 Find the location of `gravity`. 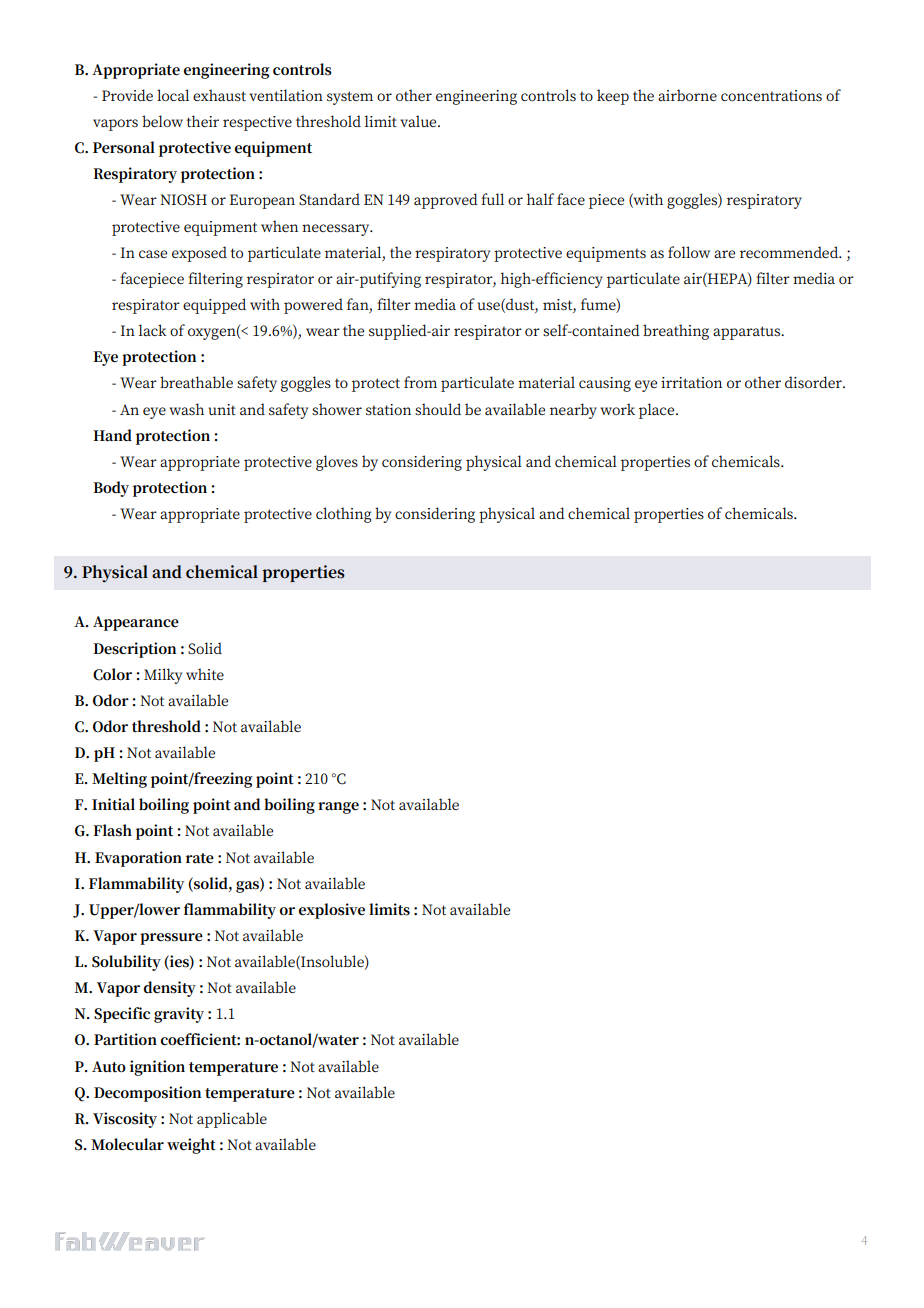

gravity is located at coordinates (179, 1015).
